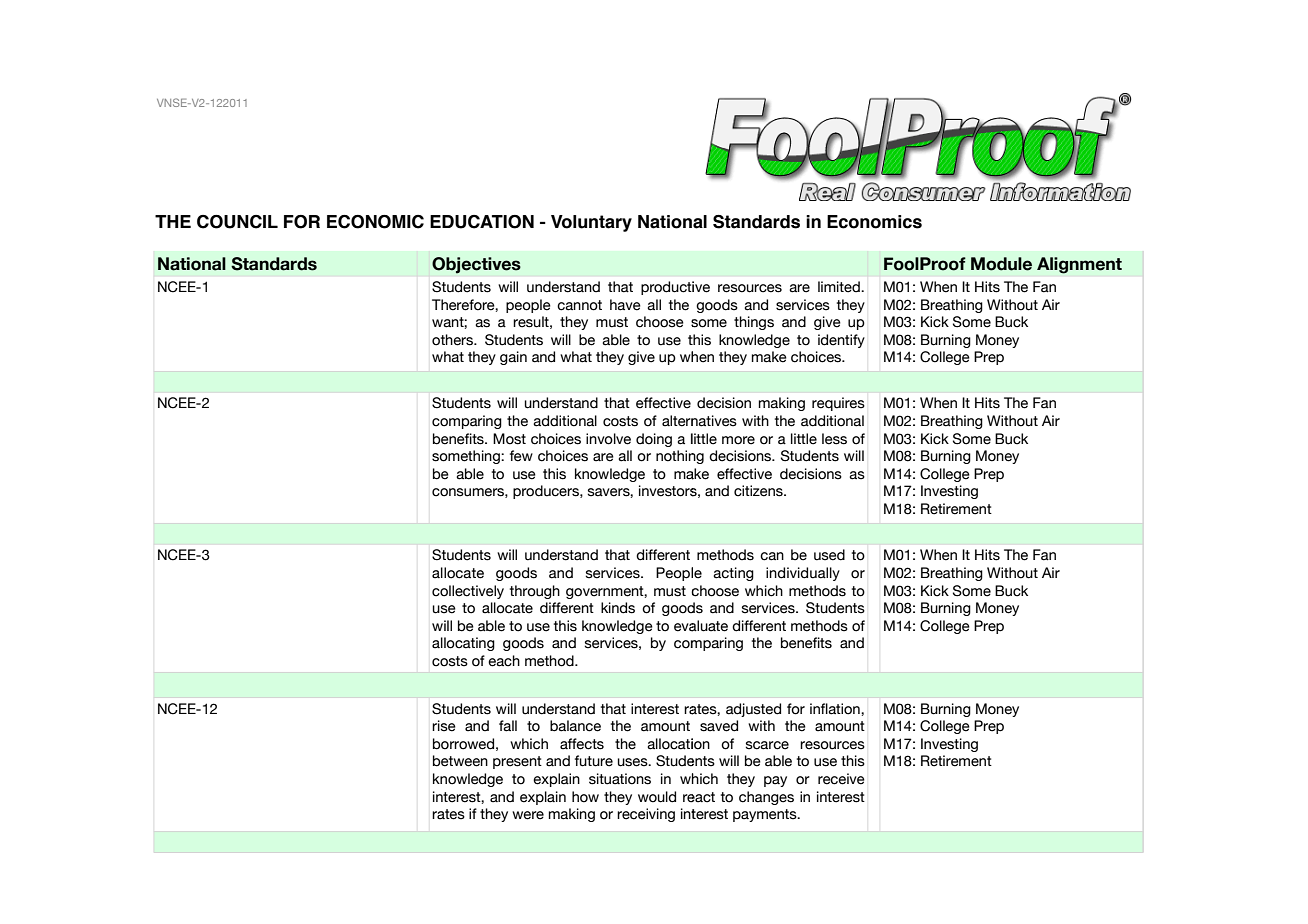 The width and height of the image is (1308, 924). Describe the element at coordinates (675, 288) in the image. I see `productive` at that location.
